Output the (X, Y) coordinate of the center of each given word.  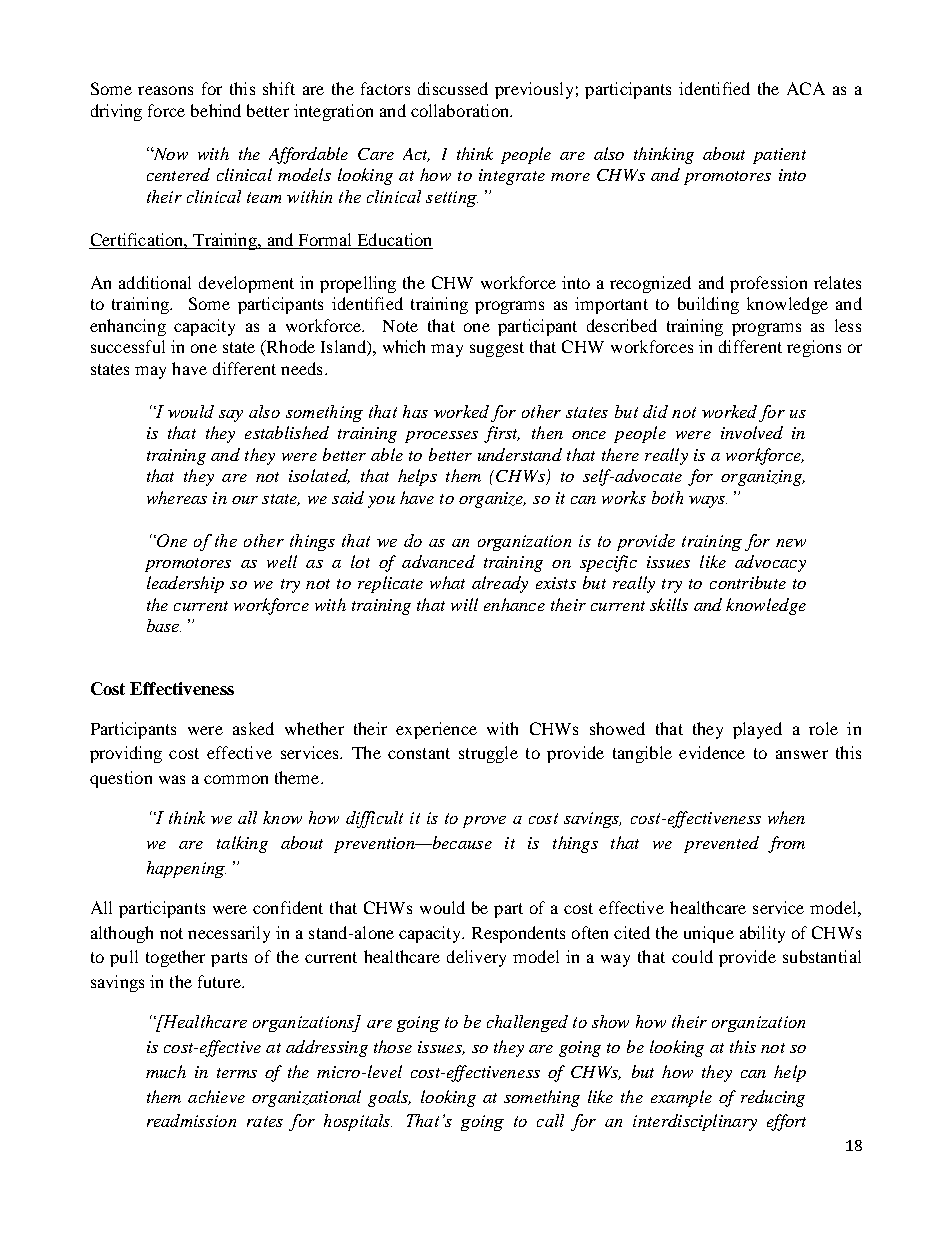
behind (216, 110)
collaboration (461, 110)
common (236, 779)
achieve (216, 1096)
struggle (488, 754)
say (231, 416)
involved (752, 432)
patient (779, 156)
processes (441, 437)
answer (802, 754)
